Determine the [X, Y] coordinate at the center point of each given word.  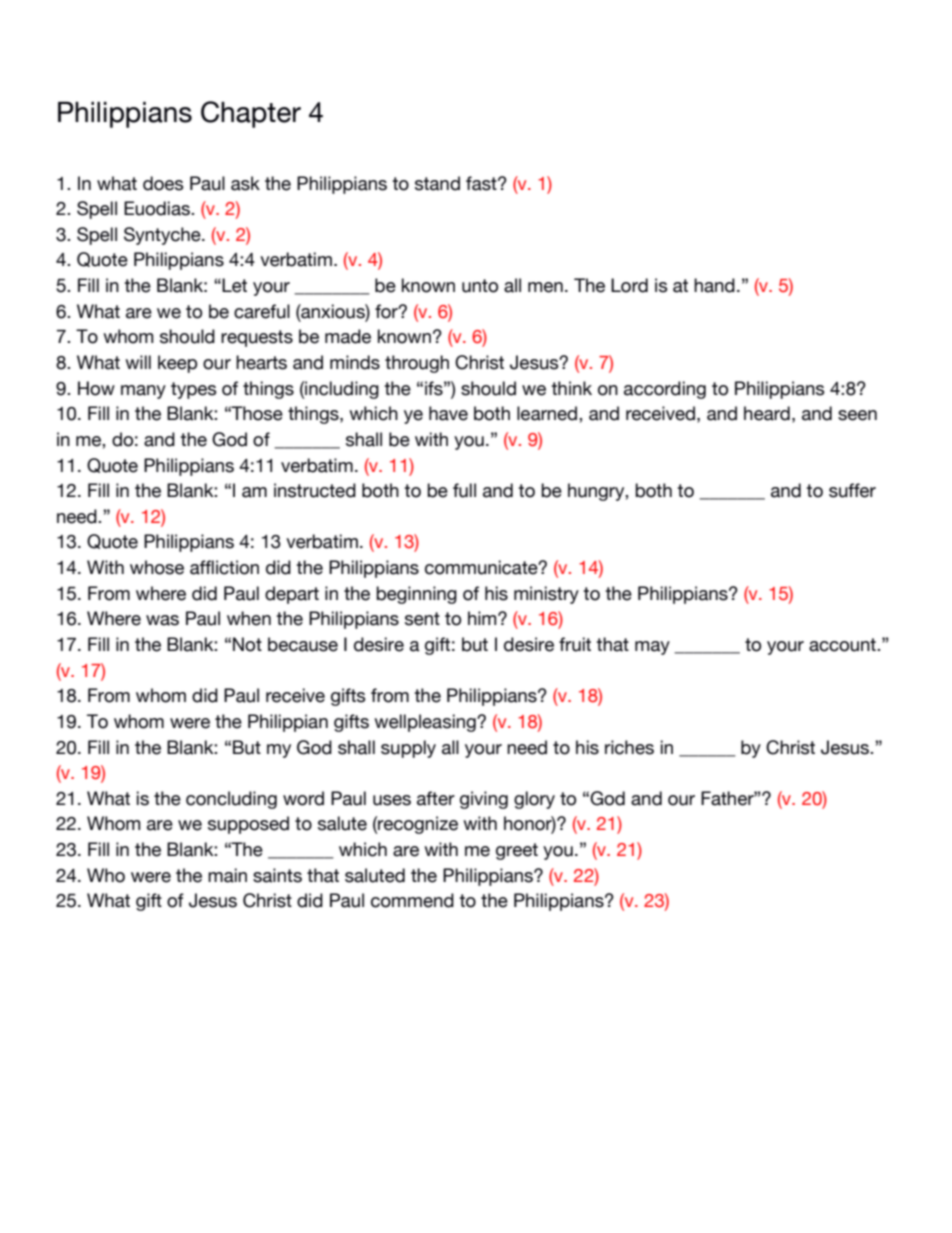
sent [422, 619]
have [448, 413]
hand [714, 285]
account [843, 645]
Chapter [251, 114]
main [227, 875]
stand [437, 183]
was [162, 620]
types [194, 390]
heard [767, 413]
